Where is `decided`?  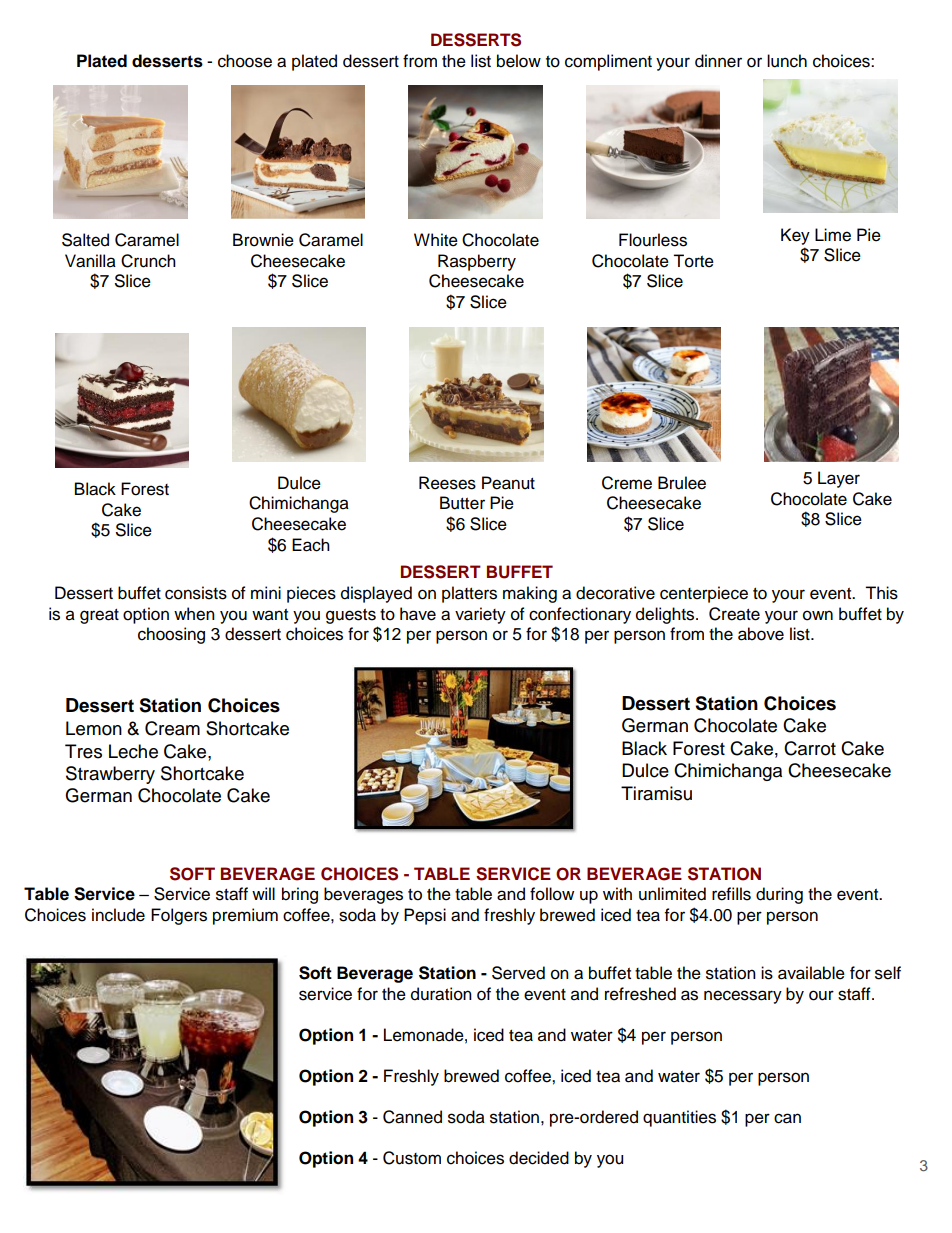
decided is located at coordinates (539, 1158).
